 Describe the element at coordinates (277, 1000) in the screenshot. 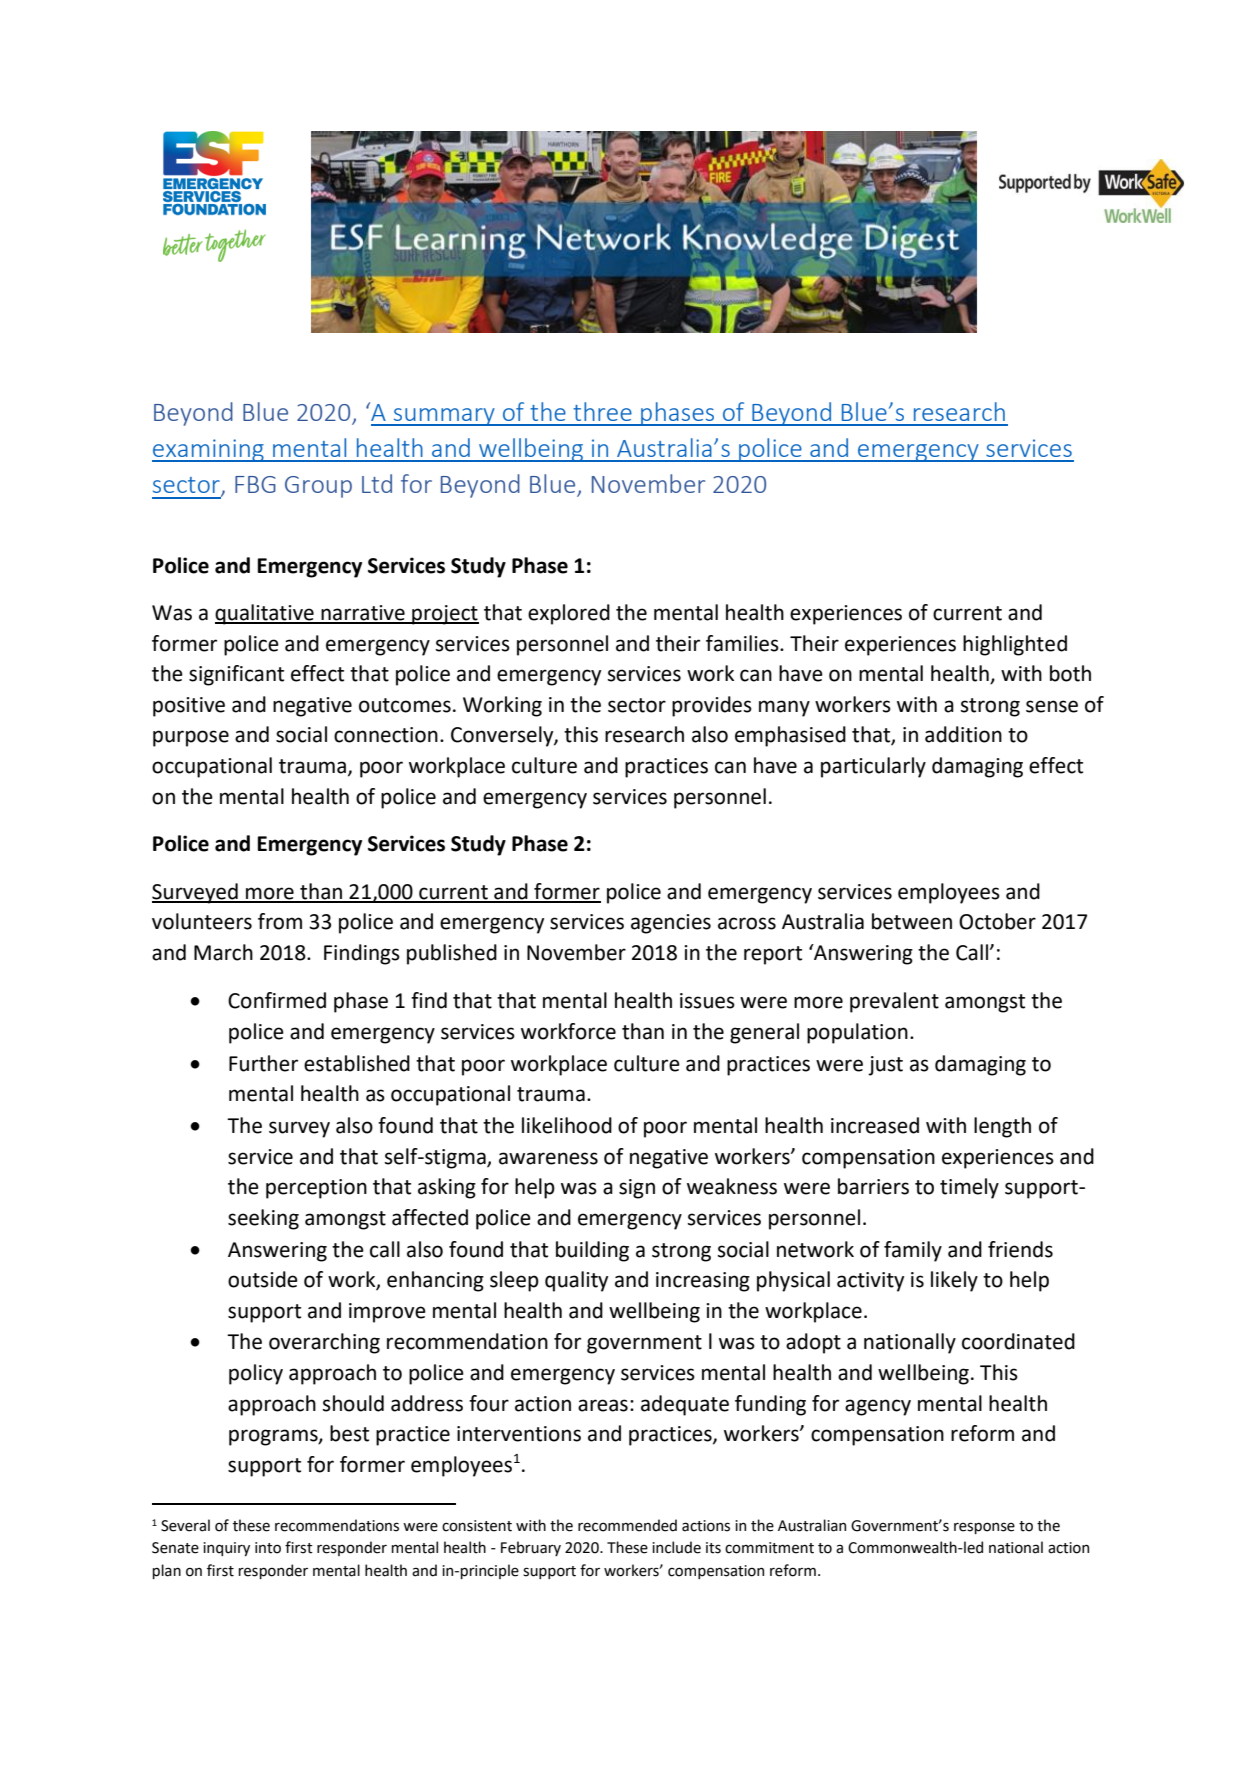

I see `Confirmed` at that location.
